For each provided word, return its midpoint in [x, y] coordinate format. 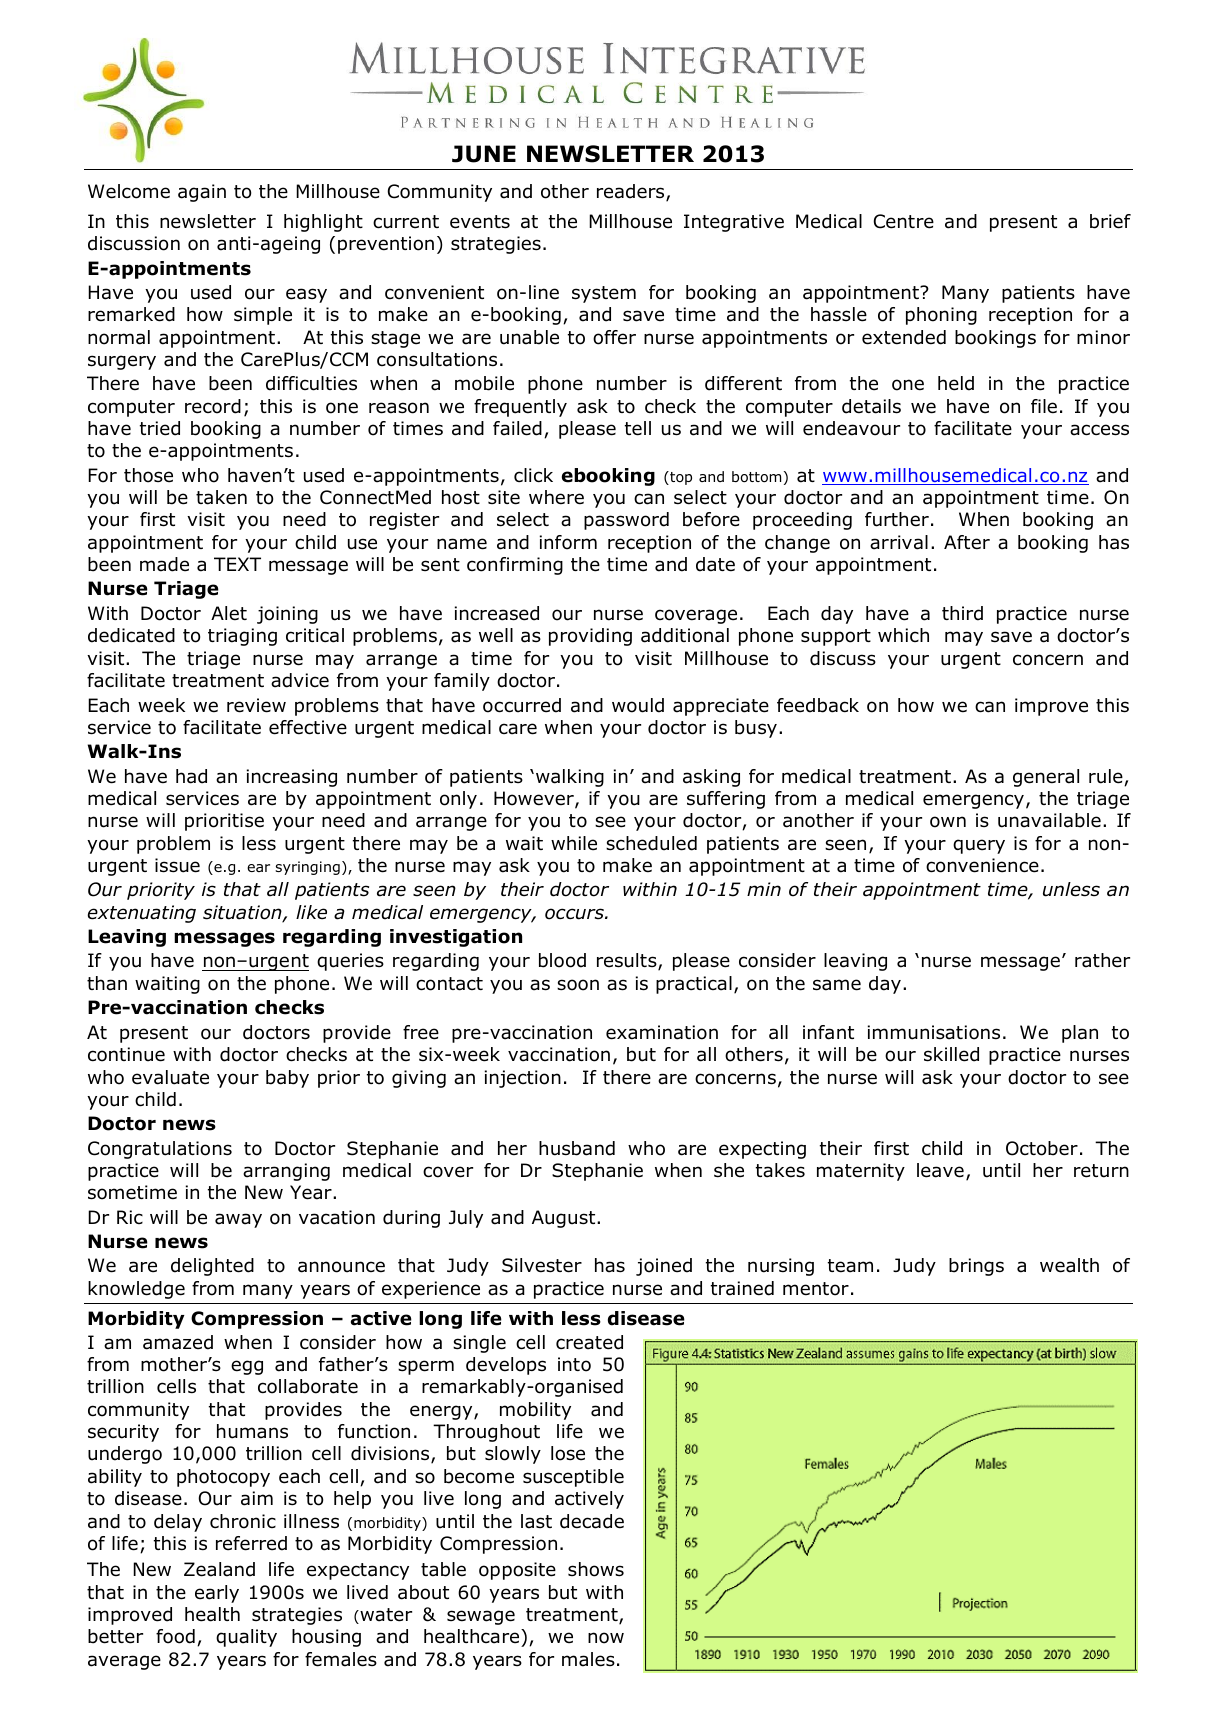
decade [592, 1521]
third [962, 613]
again [202, 193]
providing [590, 637]
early [217, 1594]
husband [577, 1148]
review [256, 705]
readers [632, 192]
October [1042, 1148]
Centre [903, 221]
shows [596, 1569]
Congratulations [160, 1150]
